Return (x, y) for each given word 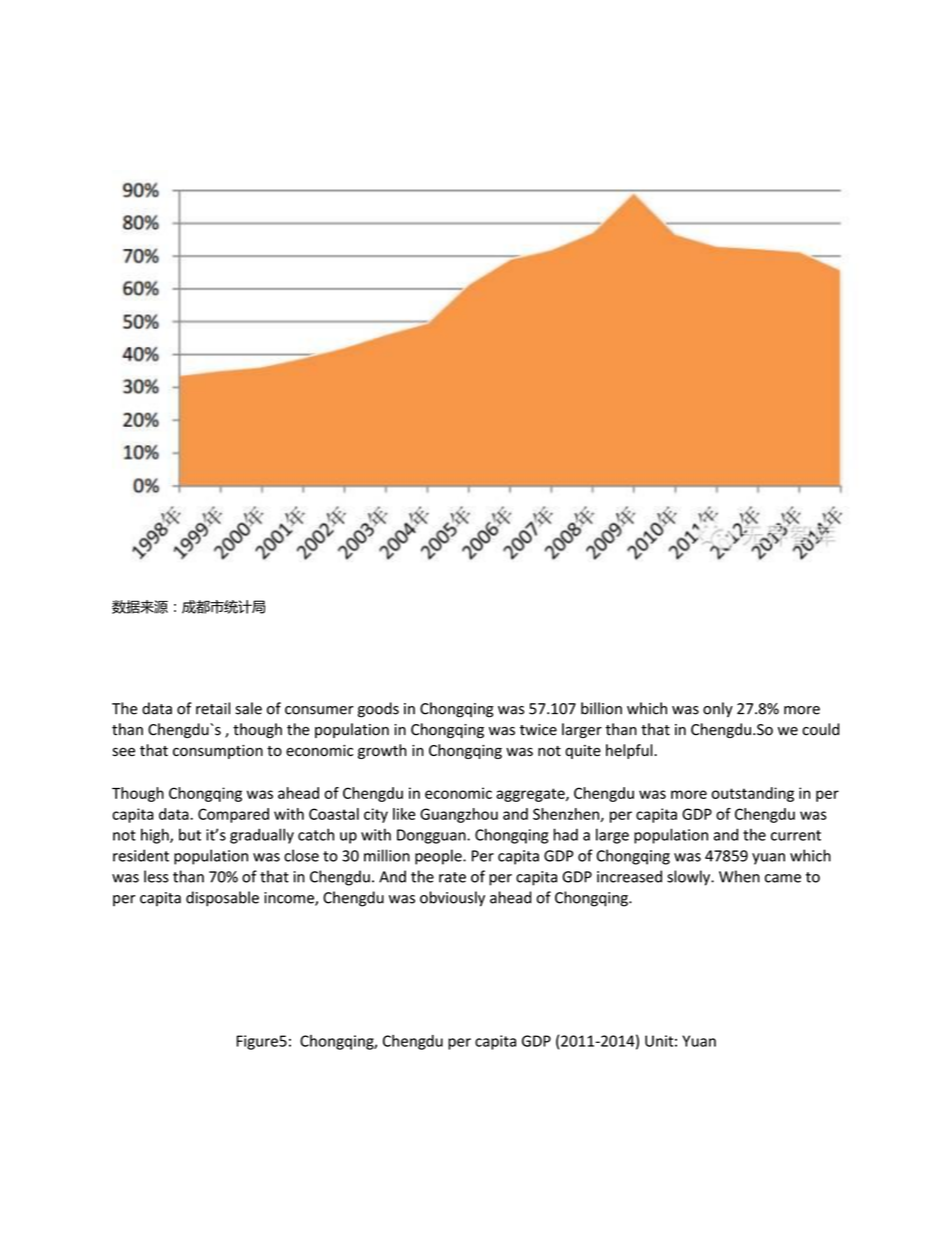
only (718, 709)
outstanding (753, 794)
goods (378, 710)
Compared (233, 815)
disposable (222, 899)
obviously (452, 899)
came (783, 878)
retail (213, 708)
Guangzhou (459, 815)
